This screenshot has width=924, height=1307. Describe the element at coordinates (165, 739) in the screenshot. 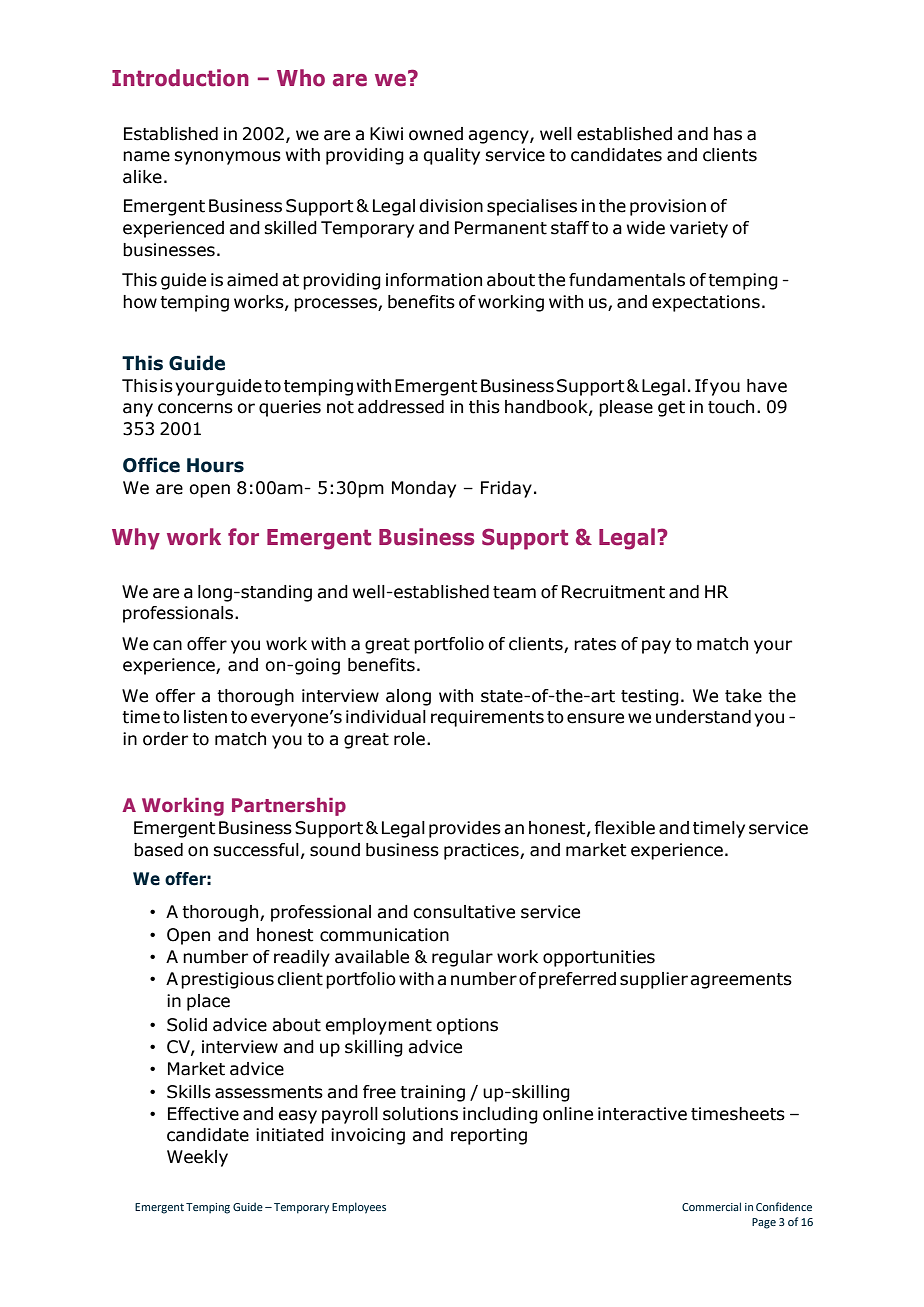

I see `order` at that location.
